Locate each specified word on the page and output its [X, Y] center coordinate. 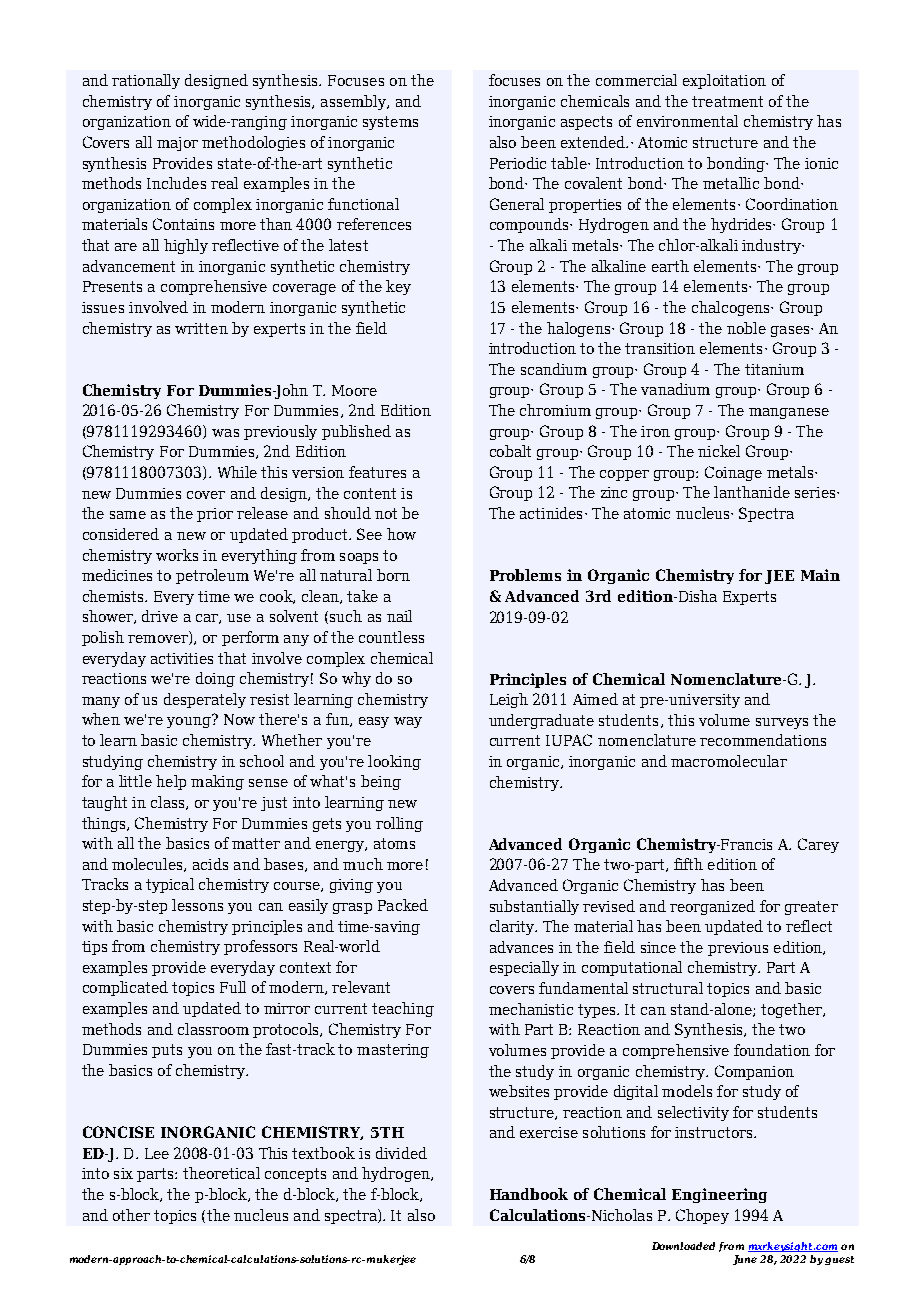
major [177, 144]
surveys [782, 723]
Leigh [509, 700]
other [131, 1215]
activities [182, 658]
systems [390, 123]
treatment [727, 101]
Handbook [529, 1194]
